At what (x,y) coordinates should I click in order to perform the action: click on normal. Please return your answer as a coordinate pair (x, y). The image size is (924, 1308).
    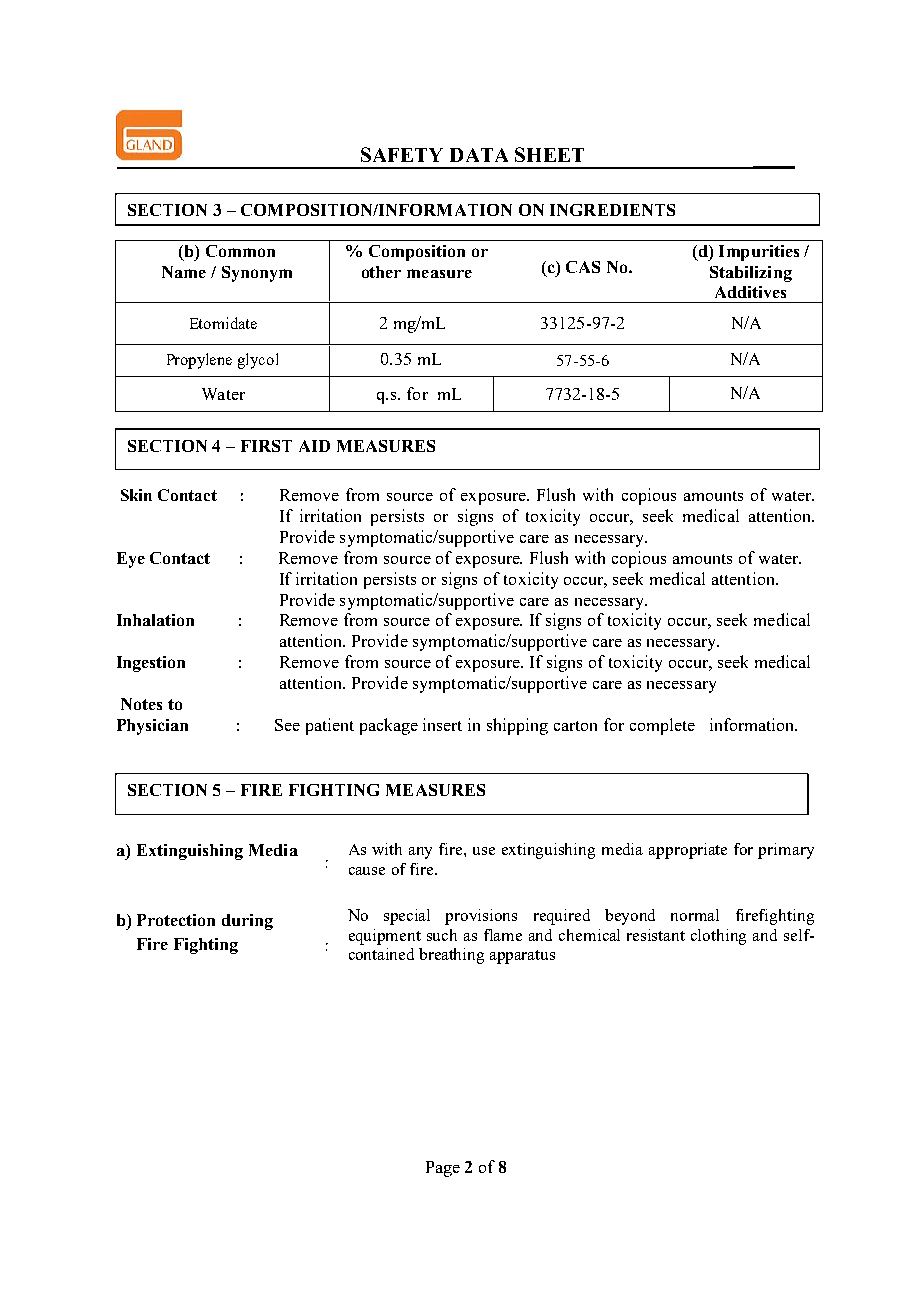
    Looking at the image, I should click on (695, 915).
